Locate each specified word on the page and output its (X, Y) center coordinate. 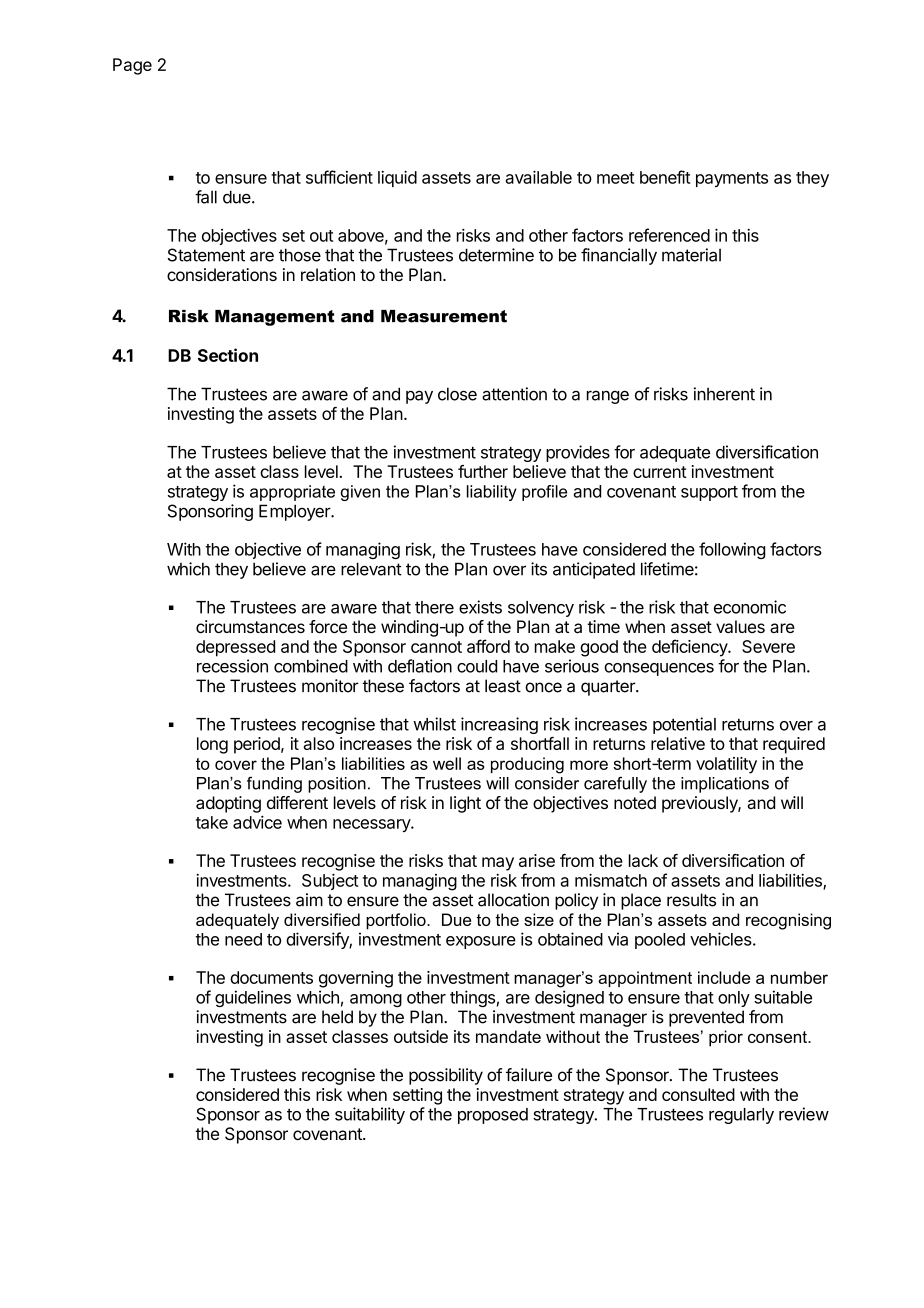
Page (132, 66)
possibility (446, 1076)
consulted (698, 1094)
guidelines (253, 998)
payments (732, 179)
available (539, 177)
